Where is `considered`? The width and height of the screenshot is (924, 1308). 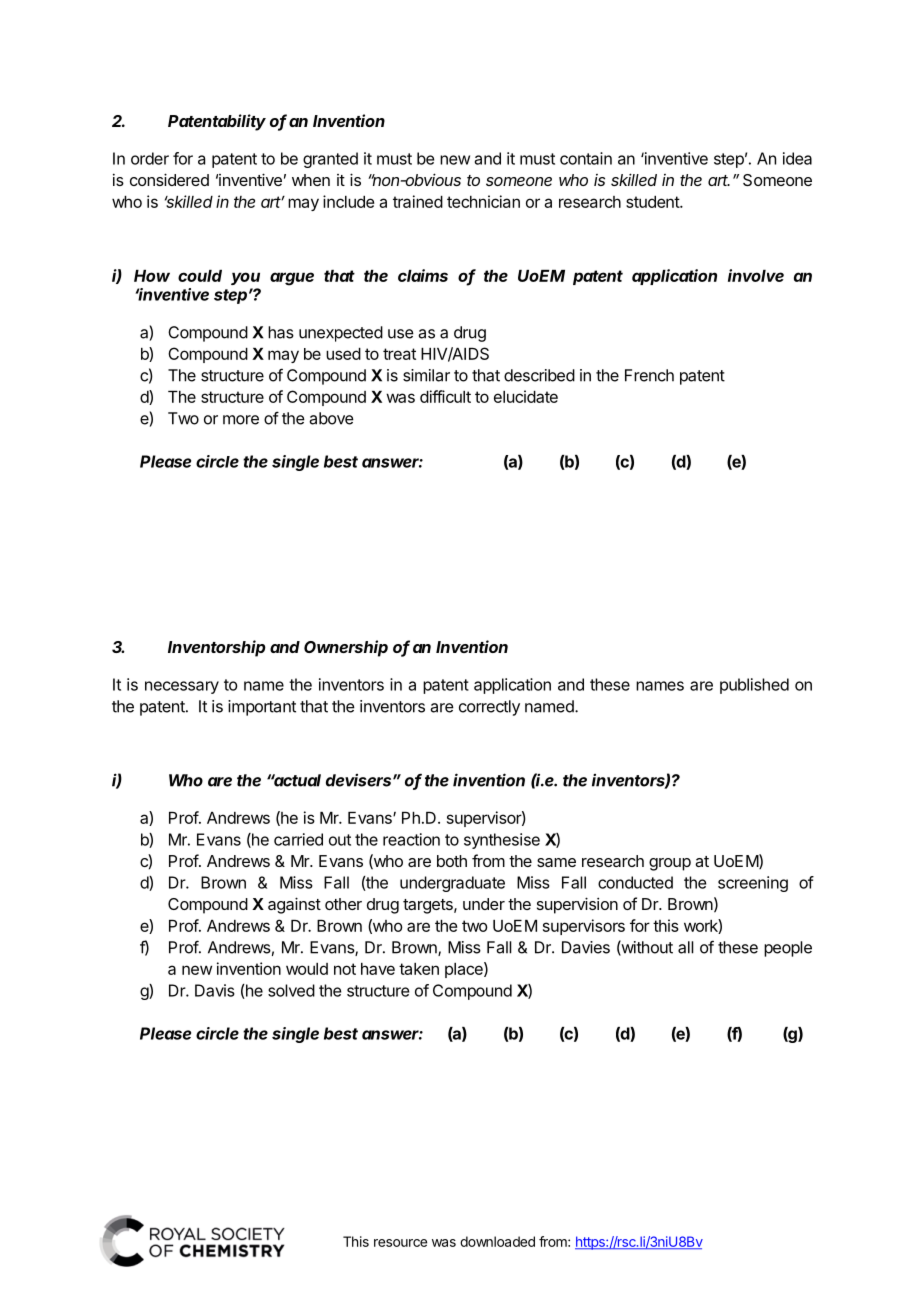
considered is located at coordinates (169, 179).
